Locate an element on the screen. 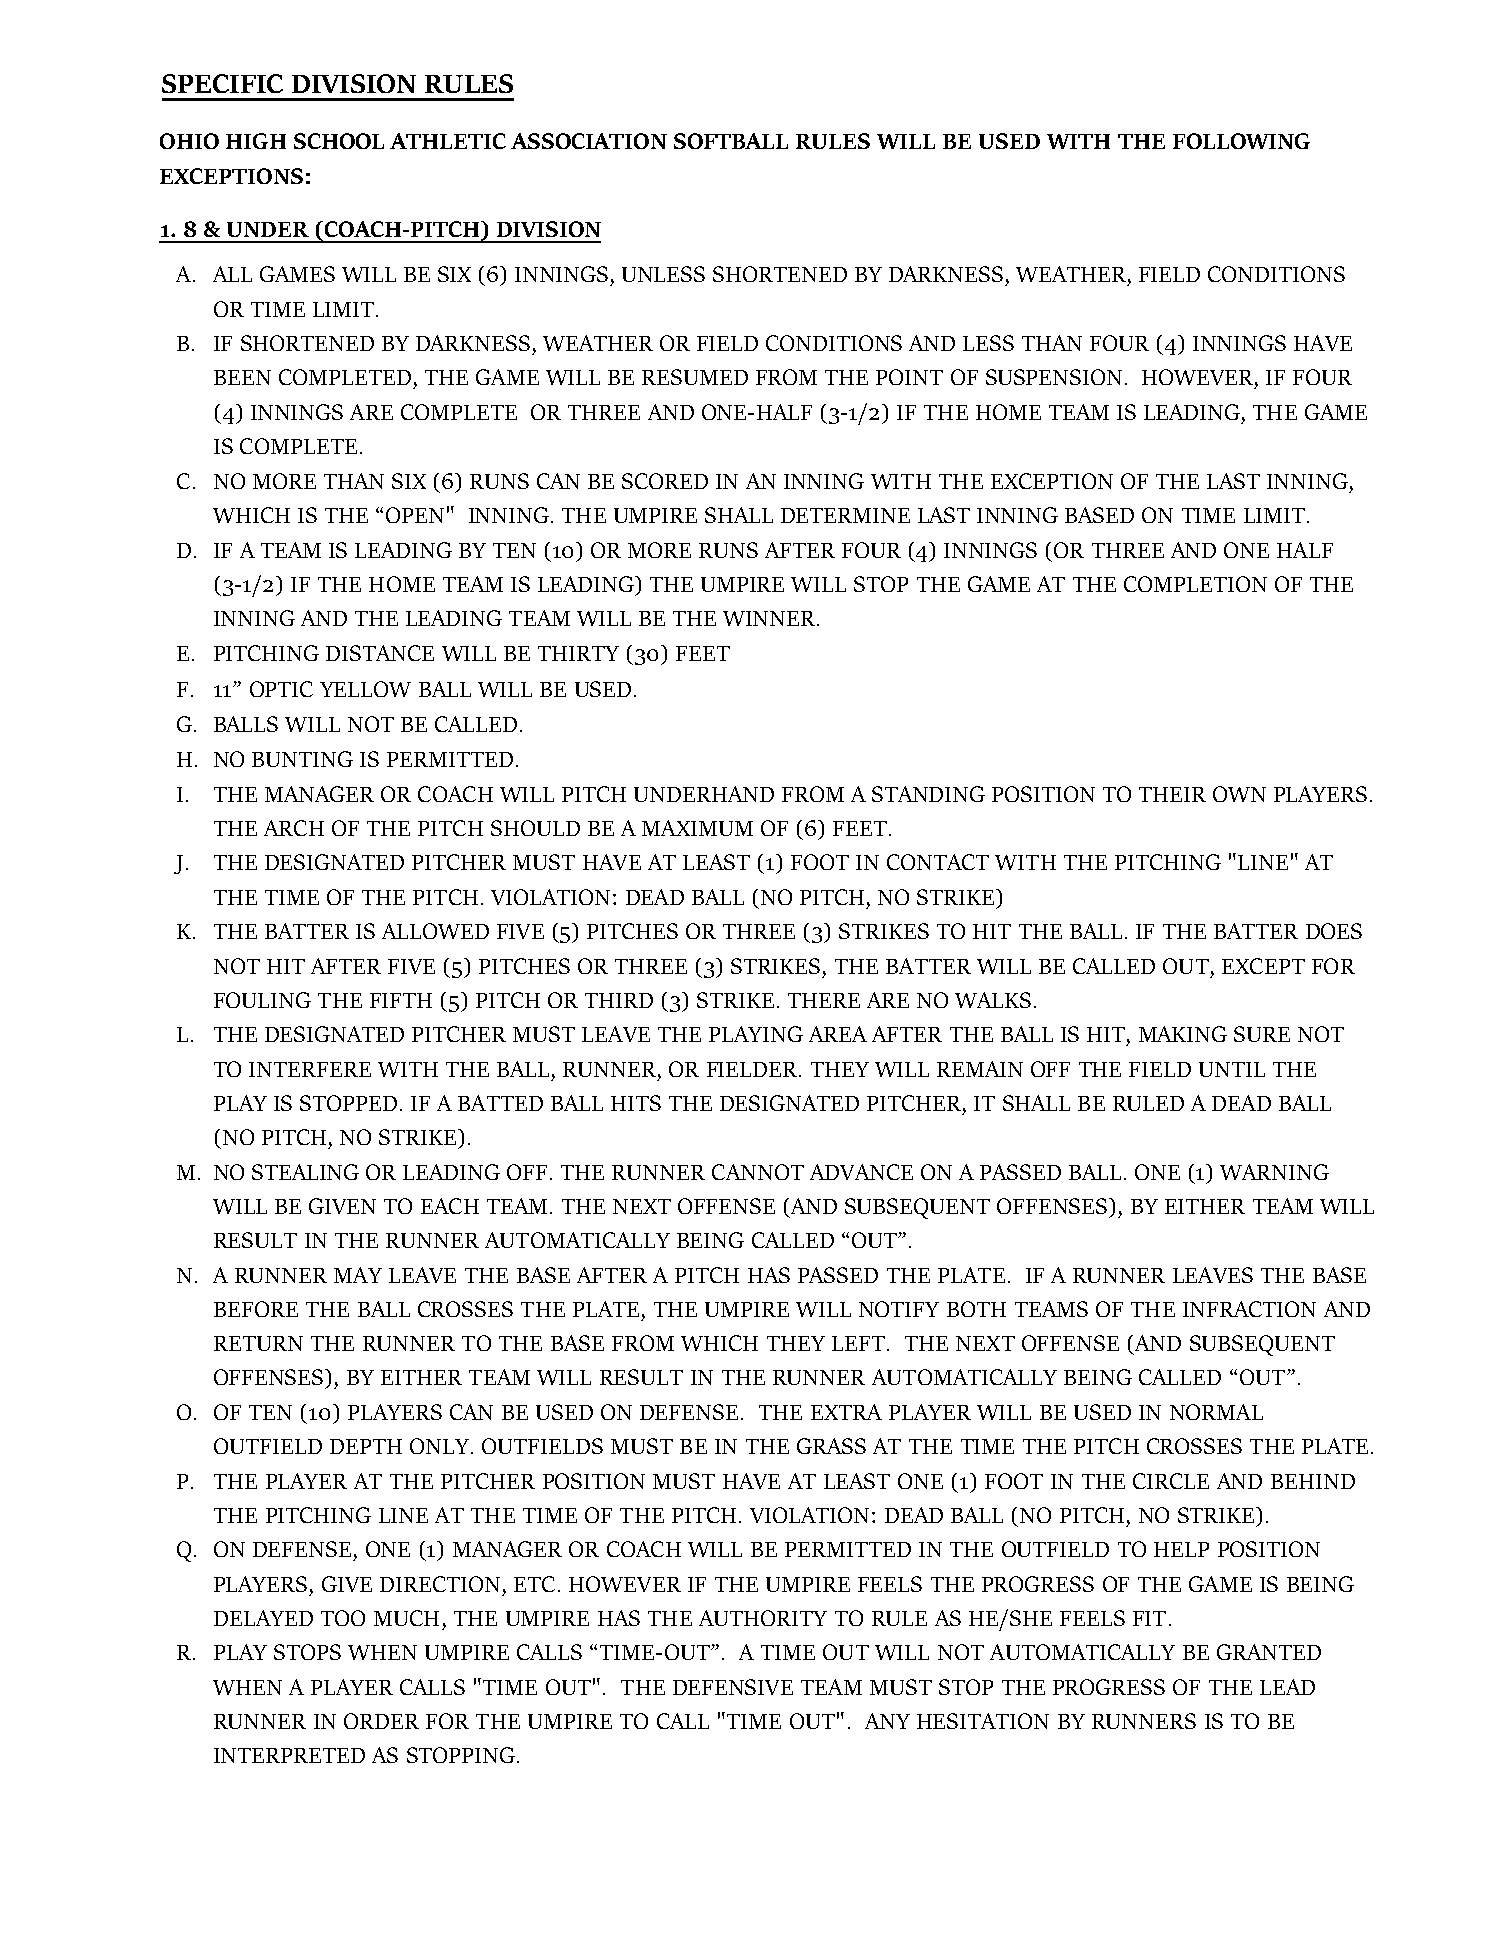  ORDER is located at coordinates (381, 1721).
